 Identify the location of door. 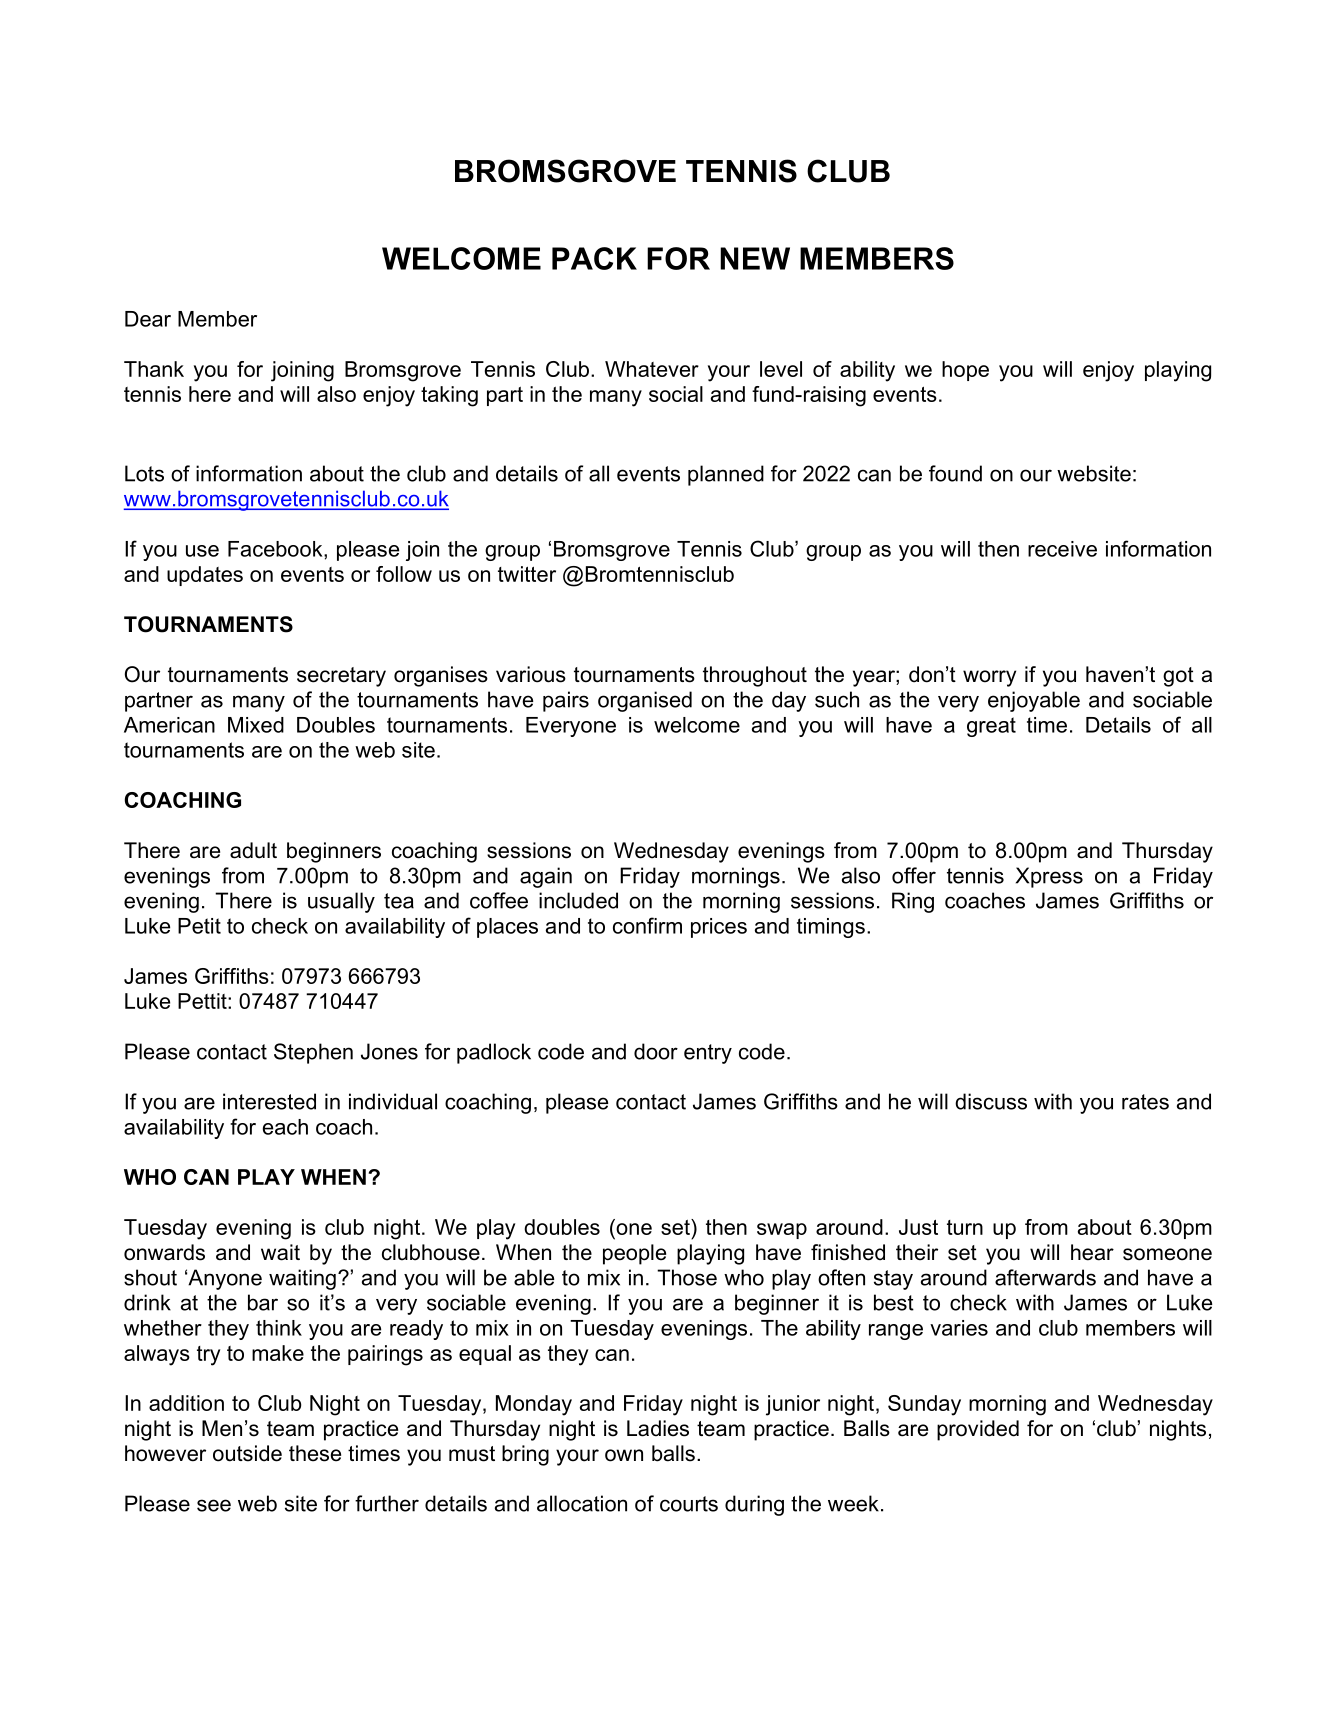
(656, 1051).
